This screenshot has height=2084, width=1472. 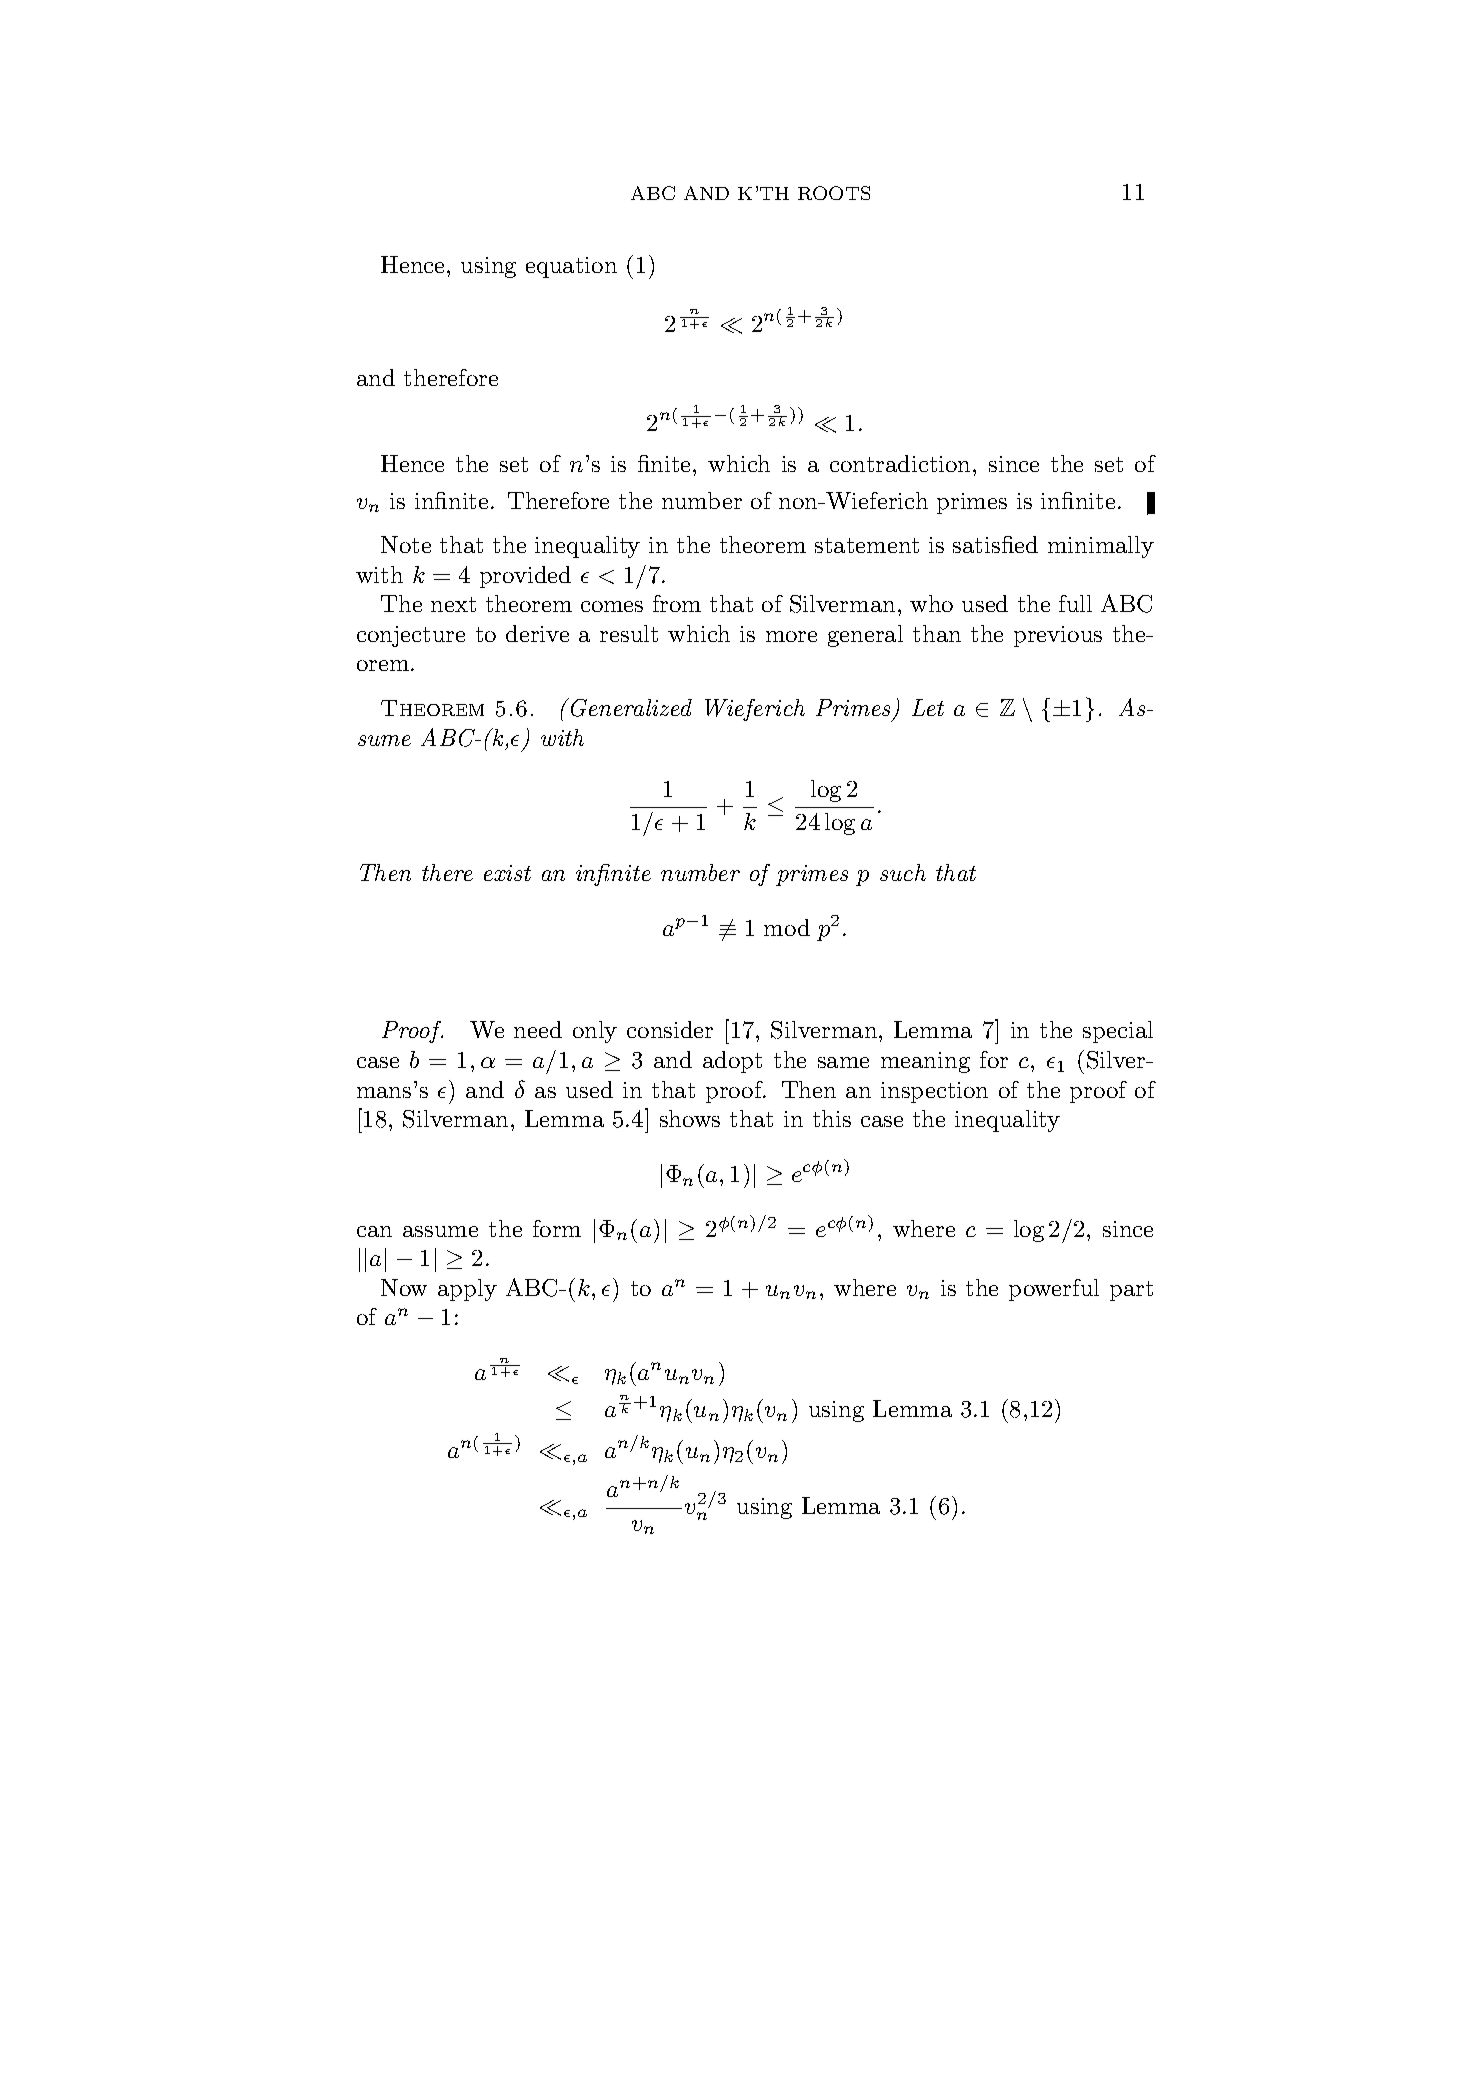 I want to click on more, so click(x=791, y=636).
